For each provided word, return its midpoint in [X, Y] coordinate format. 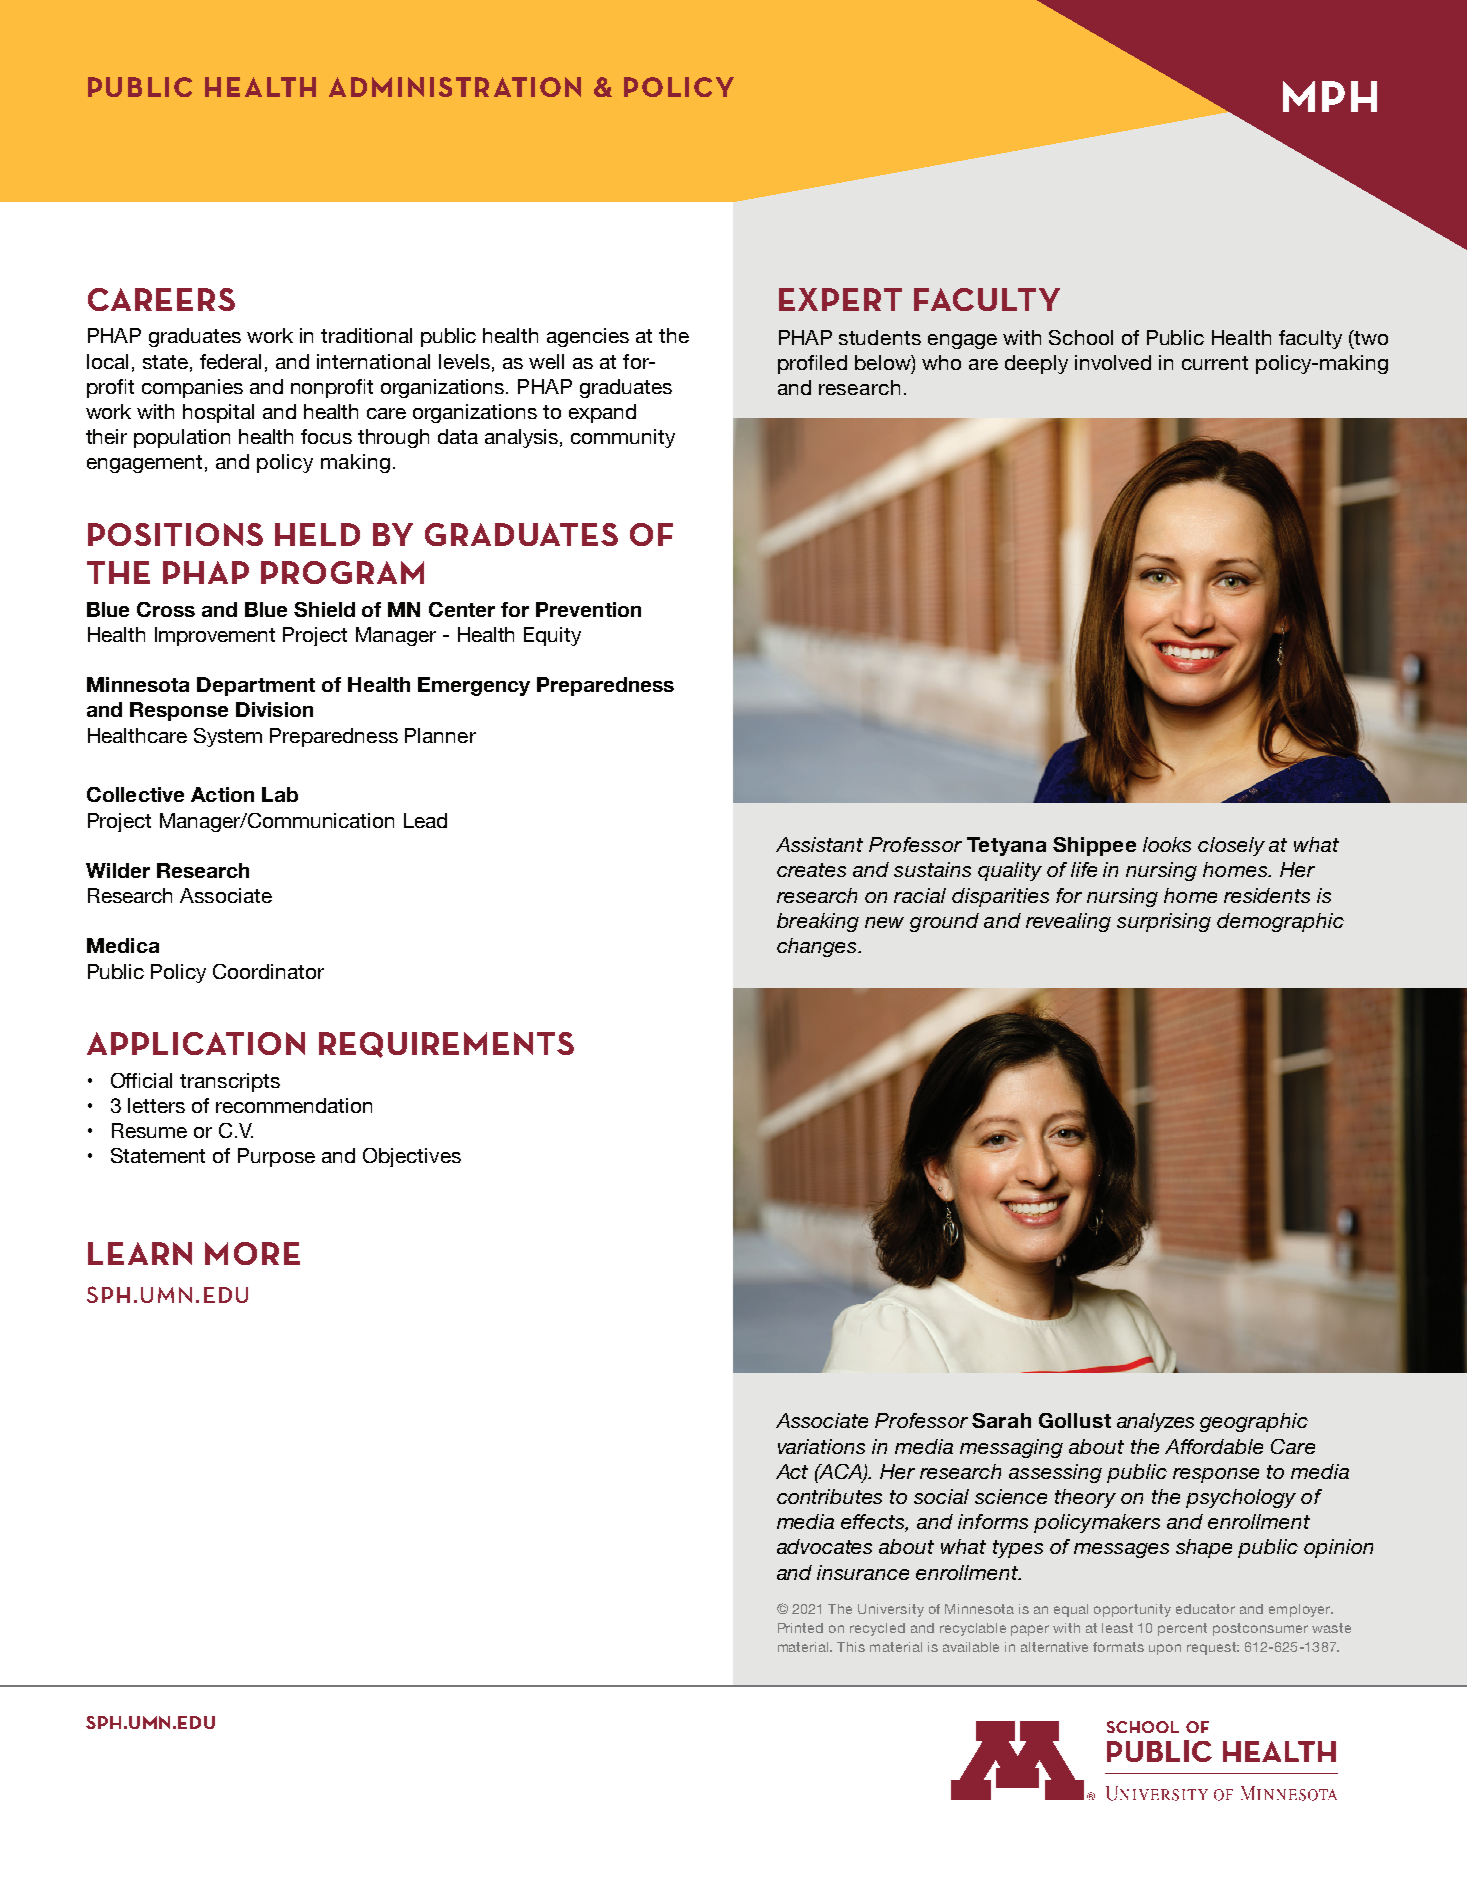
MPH [1330, 96]
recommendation [294, 1105]
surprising [1164, 922]
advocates [824, 1546]
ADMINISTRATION [455, 87]
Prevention [588, 609]
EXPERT [840, 299]
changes [818, 947]
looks [1167, 844]
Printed [800, 1628]
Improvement [215, 636]
